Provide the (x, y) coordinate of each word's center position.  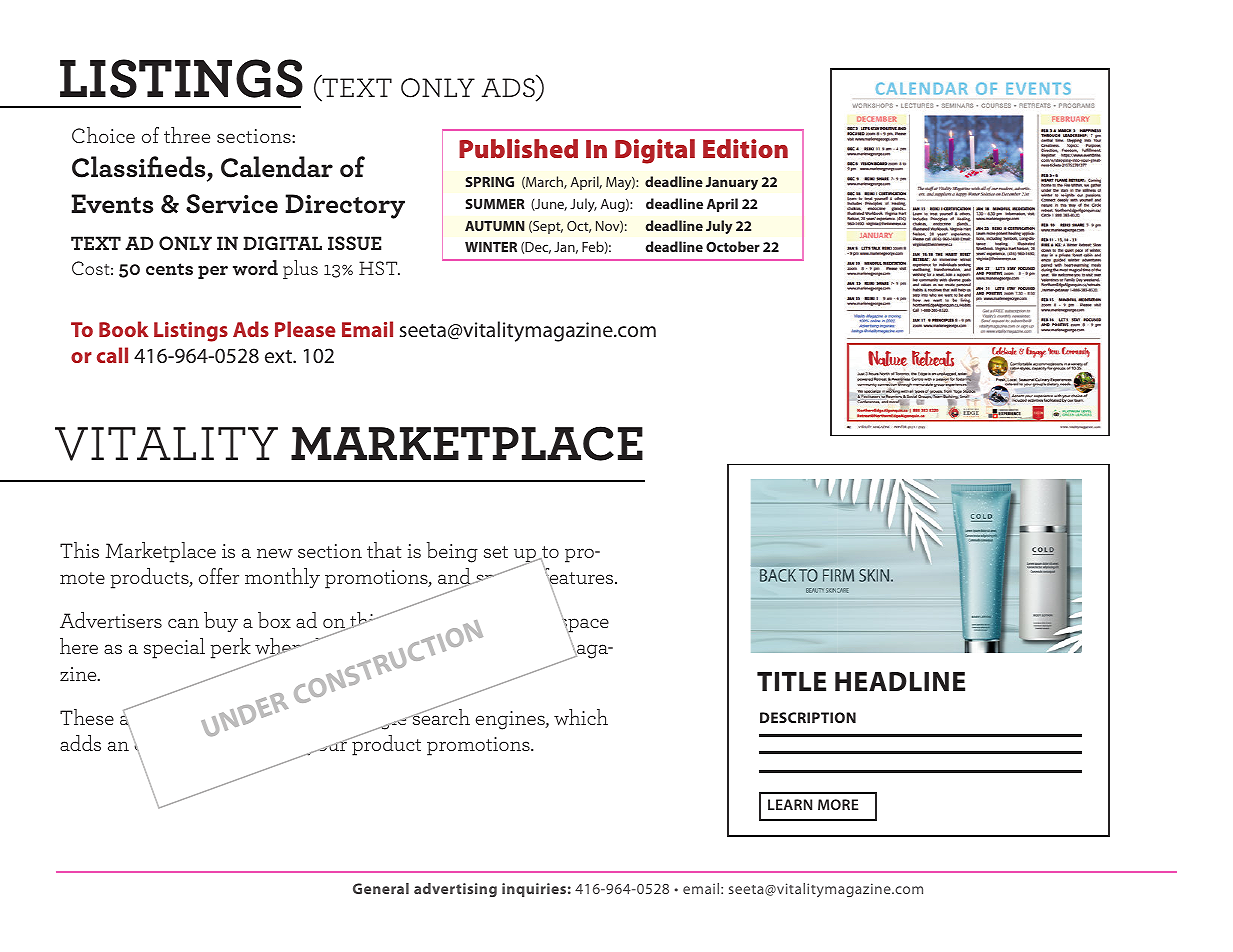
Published (518, 148)
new (275, 553)
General (381, 888)
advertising (455, 890)
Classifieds (140, 168)
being (452, 552)
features (579, 576)
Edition (745, 148)
